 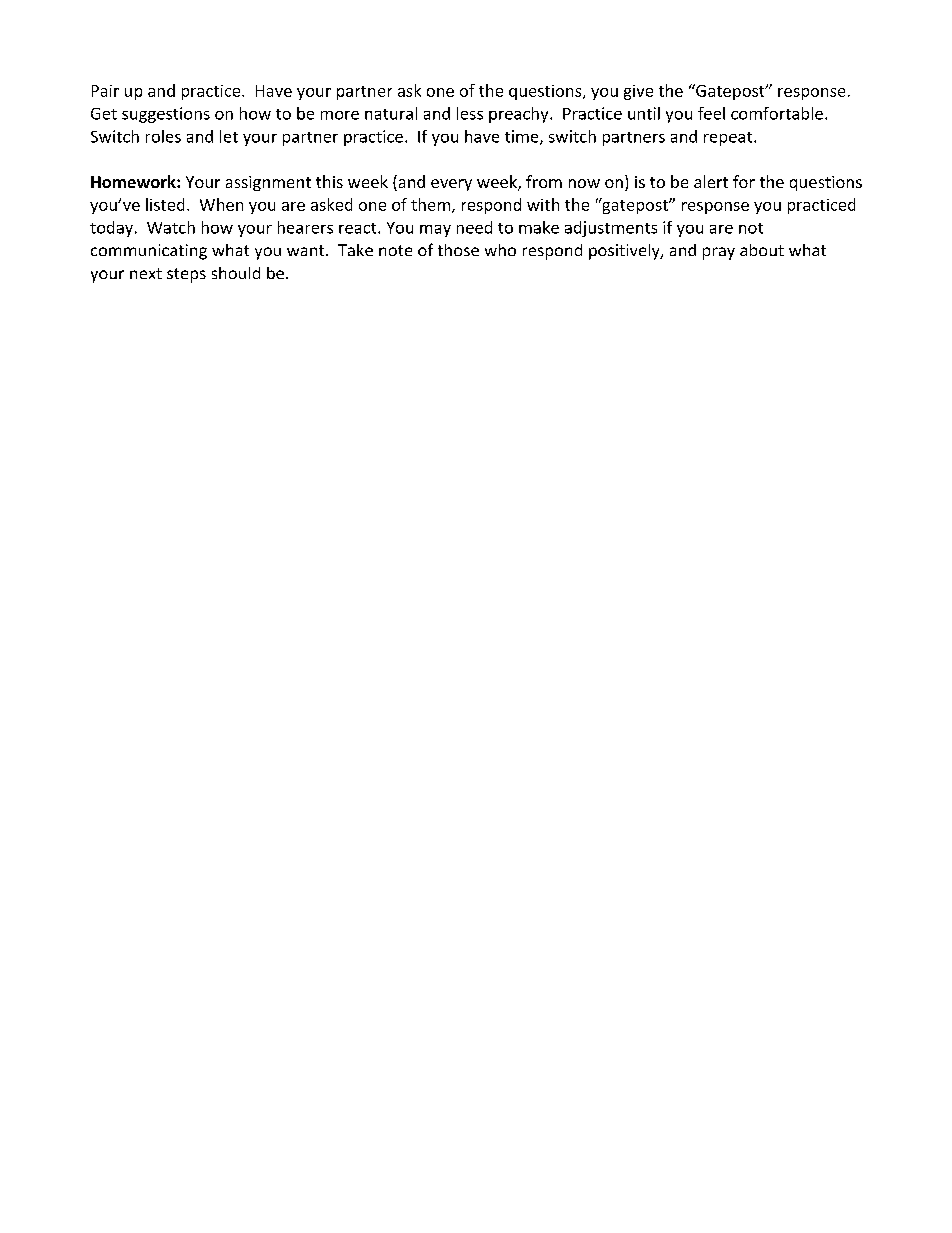 I want to click on less, so click(x=470, y=113).
